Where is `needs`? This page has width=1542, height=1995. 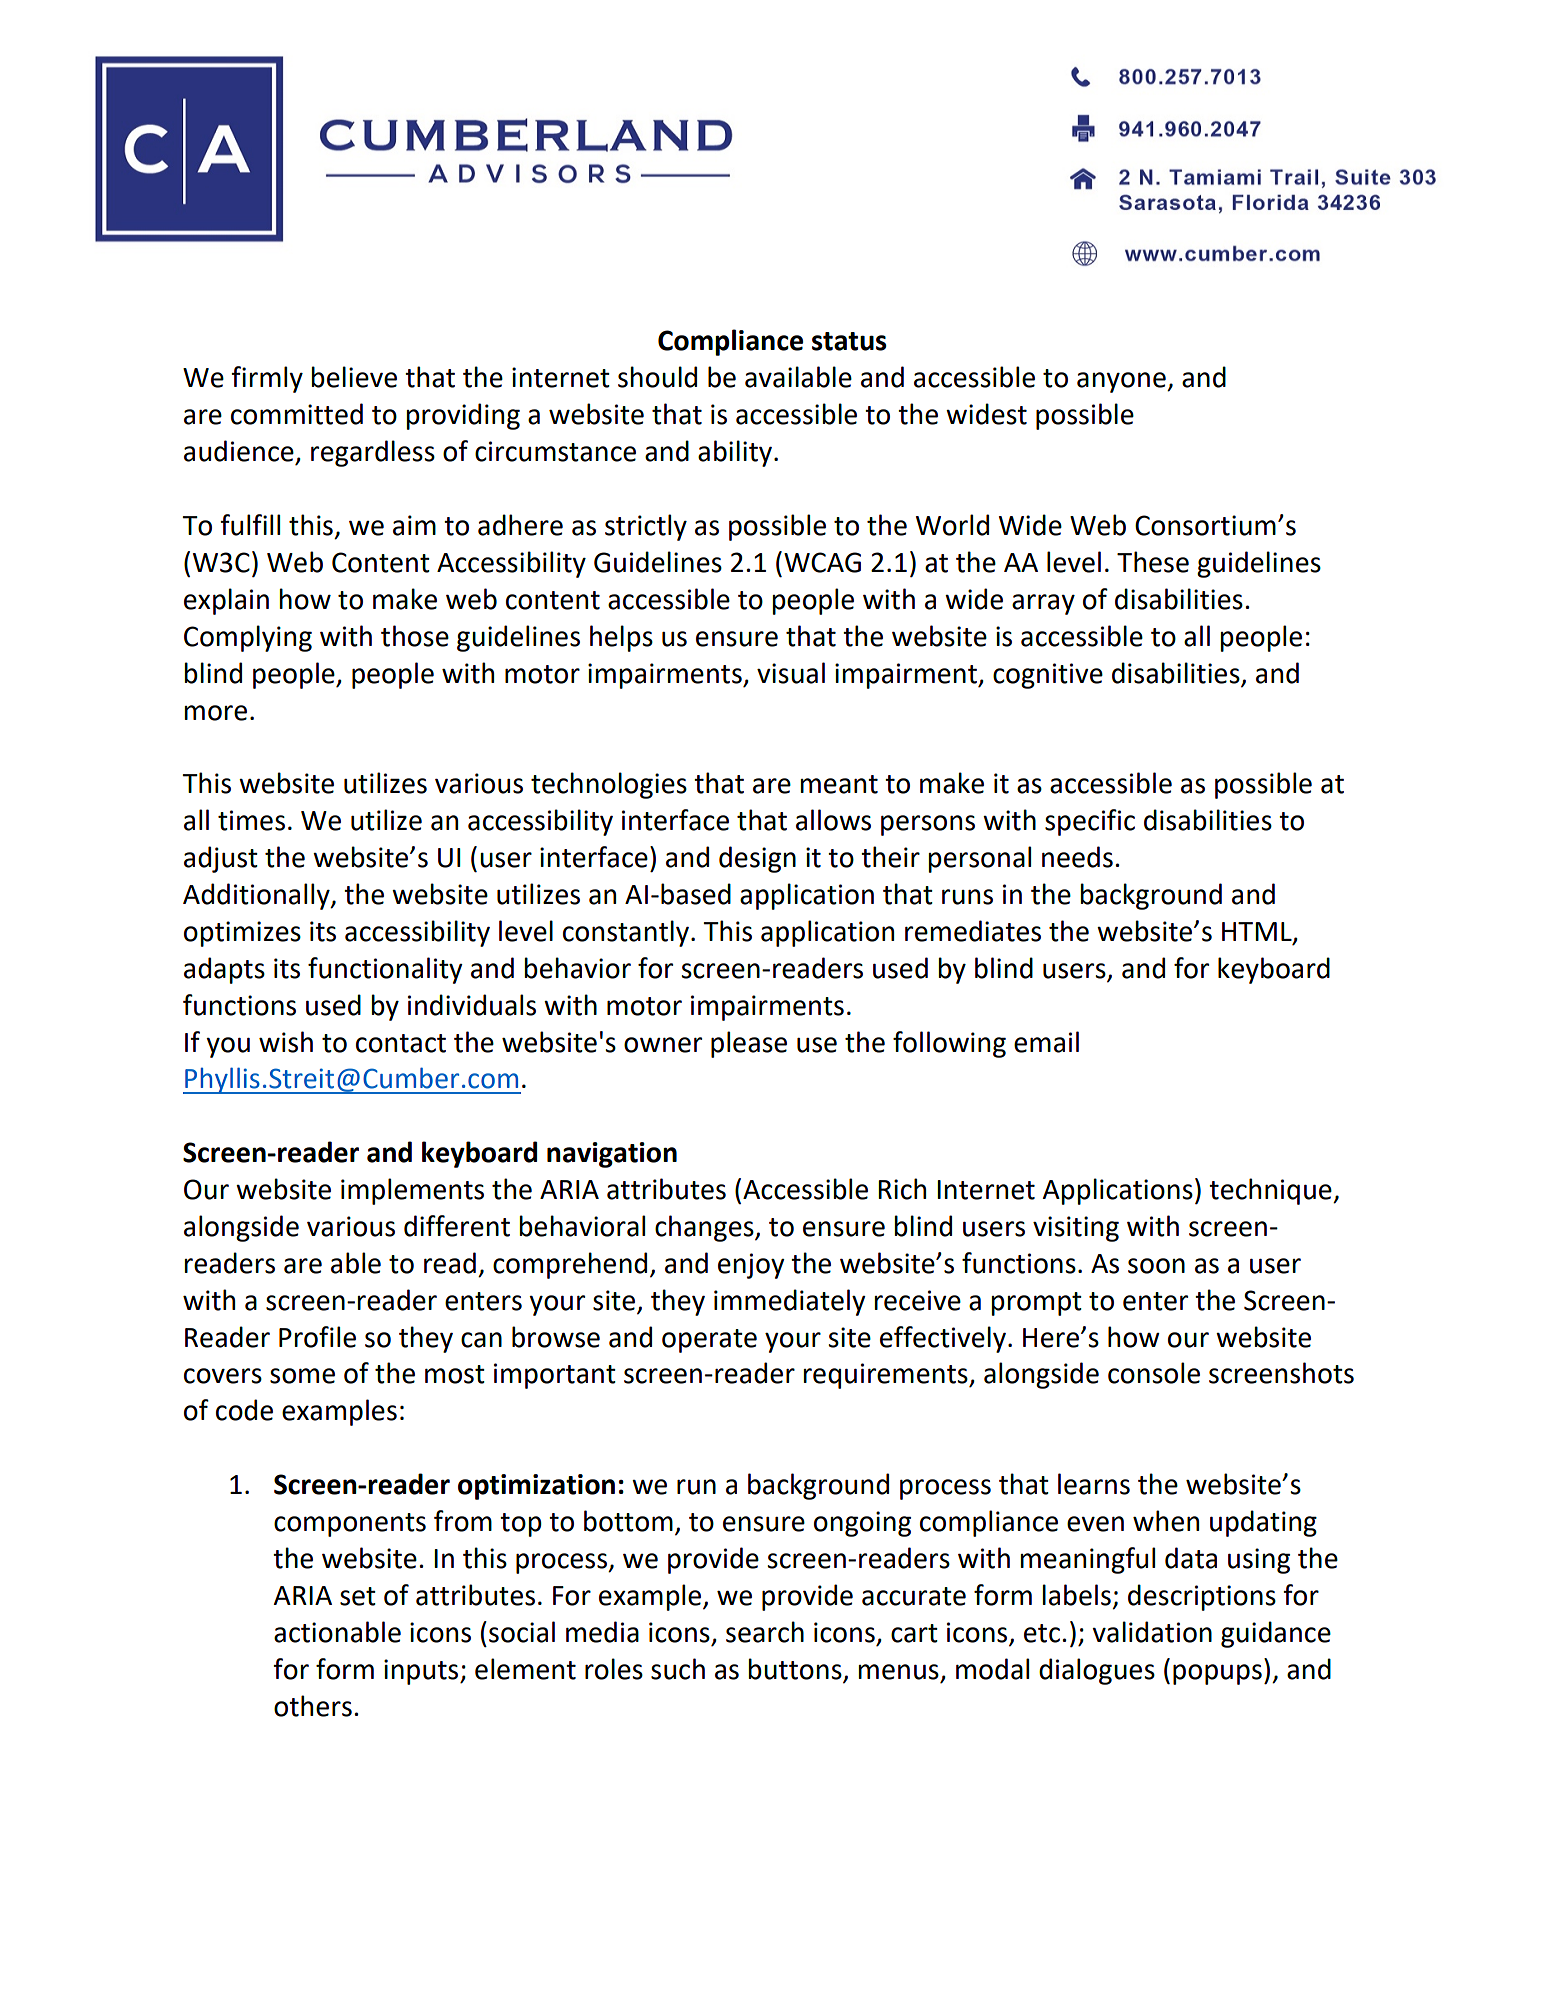
needs is located at coordinates (1077, 857).
